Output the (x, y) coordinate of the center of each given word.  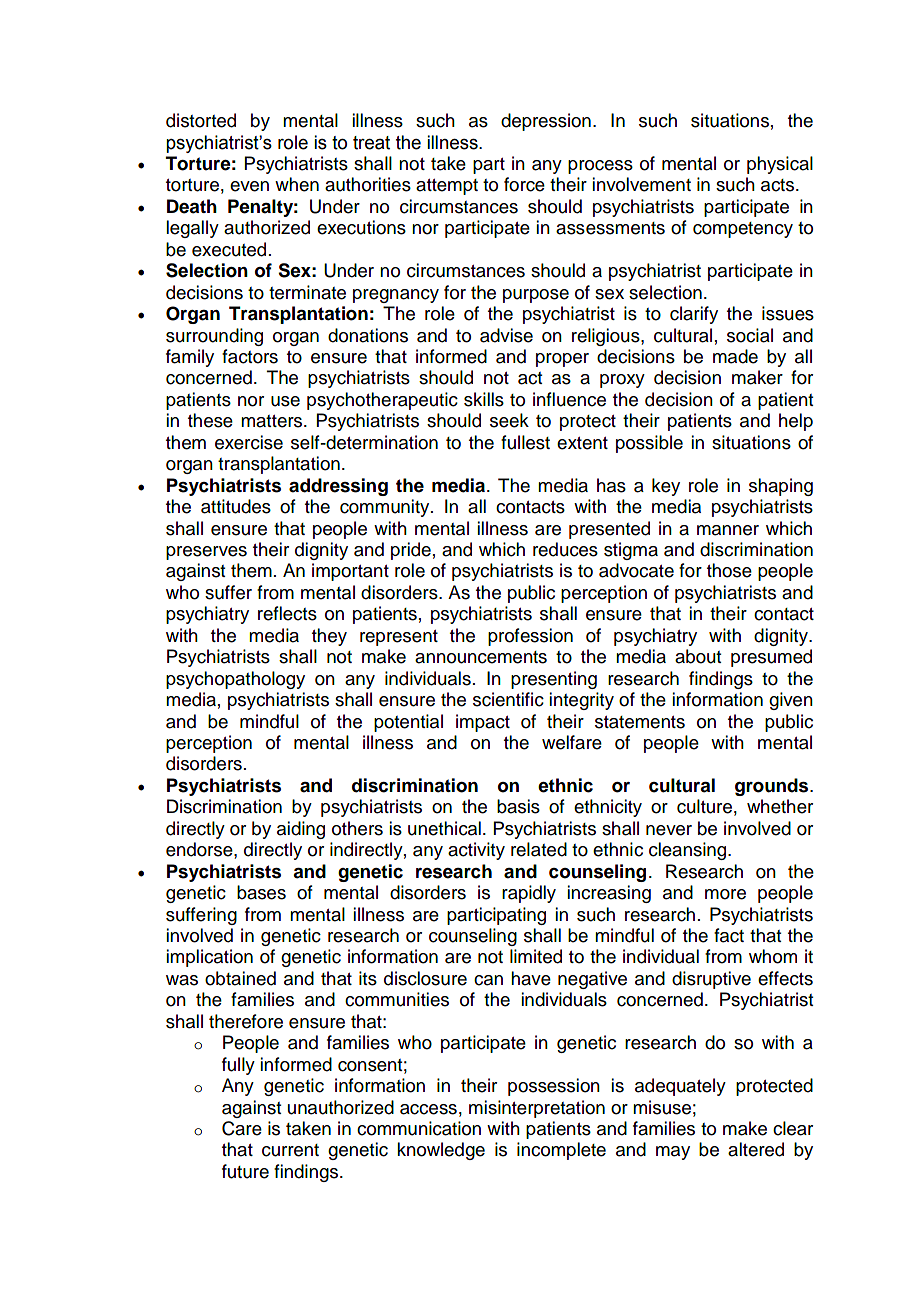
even (249, 186)
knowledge (441, 1151)
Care (242, 1128)
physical (780, 165)
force (524, 184)
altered (756, 1149)
